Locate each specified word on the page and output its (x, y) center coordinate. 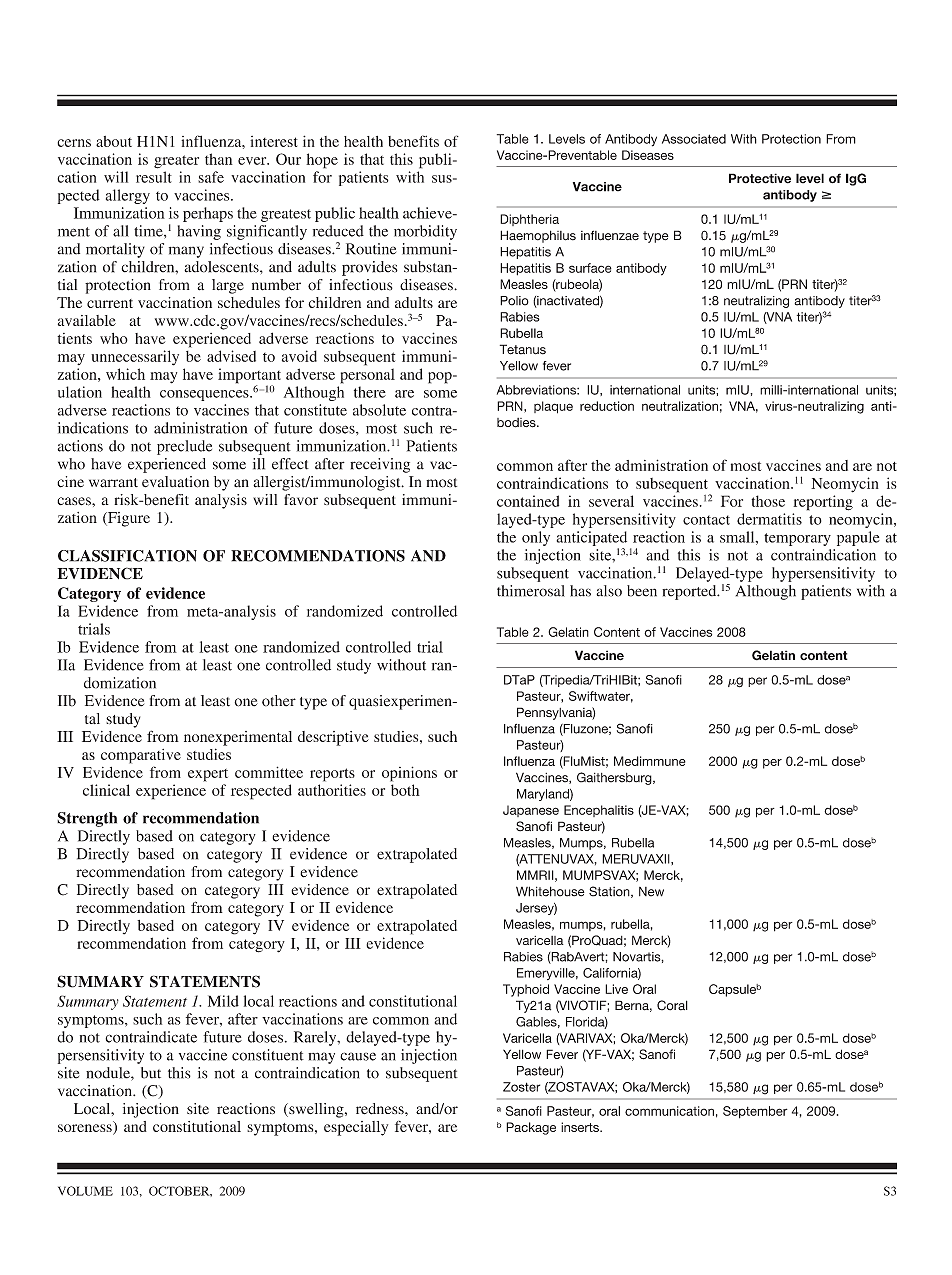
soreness (86, 1129)
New (651, 892)
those (768, 501)
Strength (87, 819)
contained (528, 501)
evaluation (175, 482)
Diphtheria (529, 220)
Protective (760, 178)
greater (176, 162)
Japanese (531, 811)
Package (531, 1128)
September (755, 1112)
